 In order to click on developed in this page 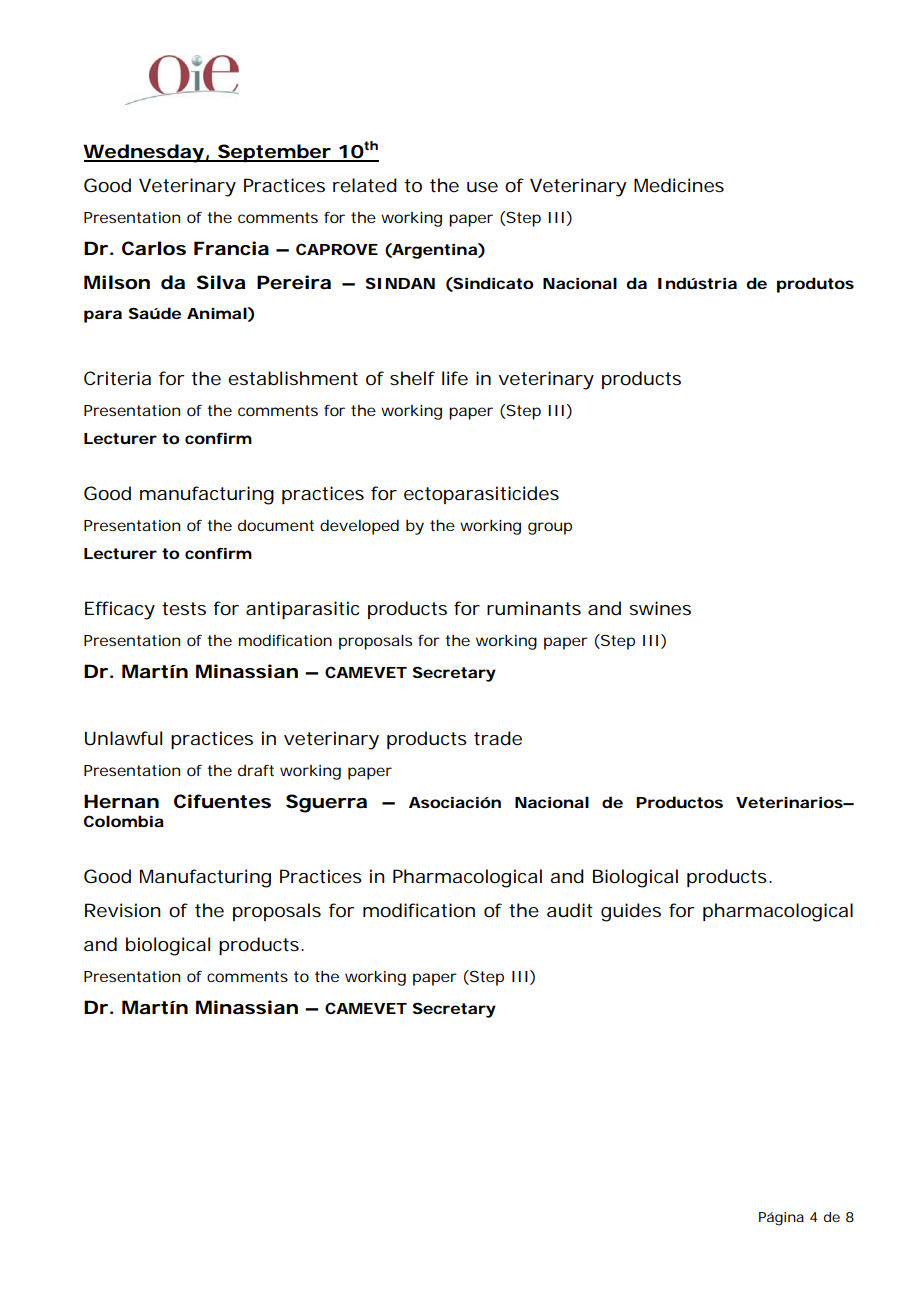, I will do `click(359, 527)`.
